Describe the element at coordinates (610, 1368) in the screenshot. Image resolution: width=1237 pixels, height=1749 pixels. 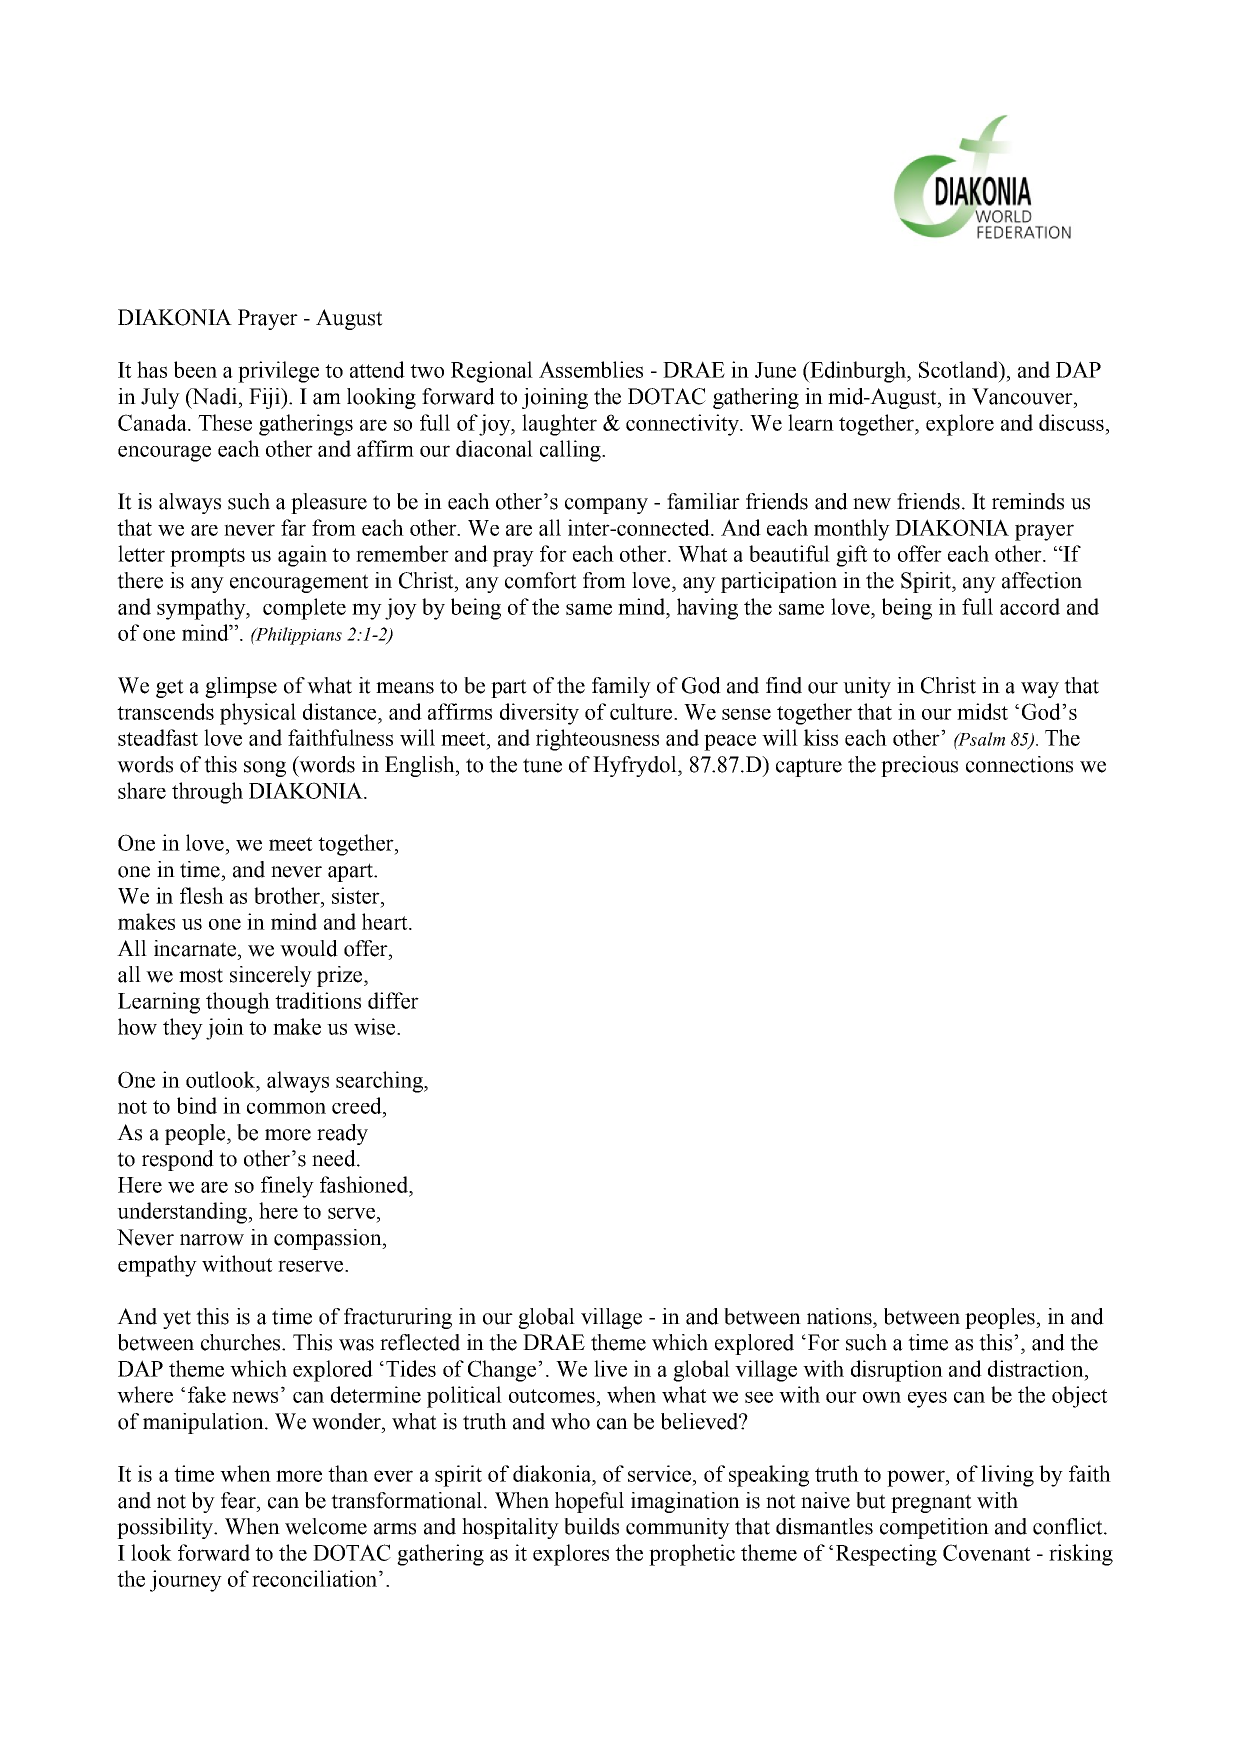
I see `live` at that location.
